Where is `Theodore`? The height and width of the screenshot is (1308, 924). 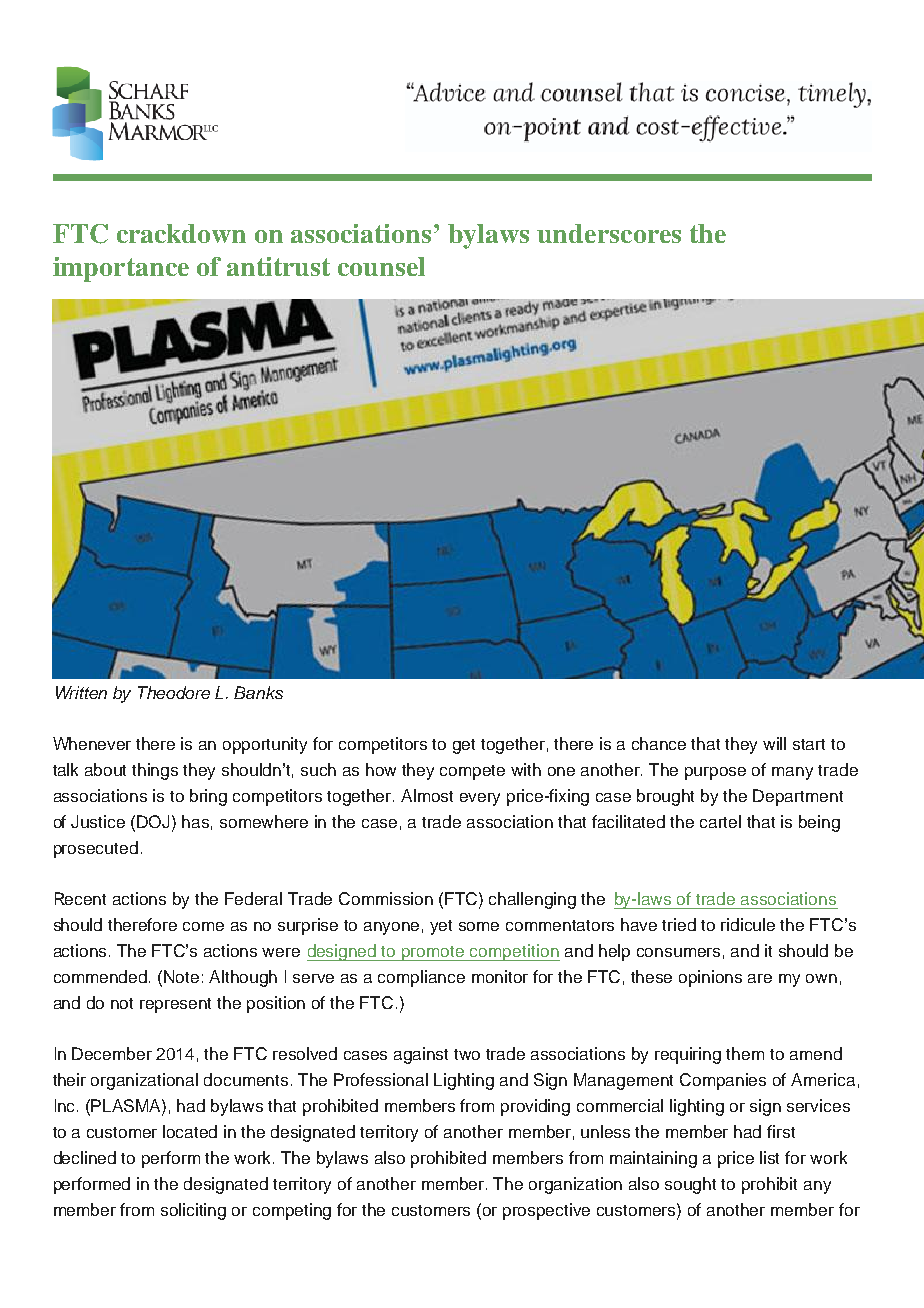
Theodore is located at coordinates (174, 692).
